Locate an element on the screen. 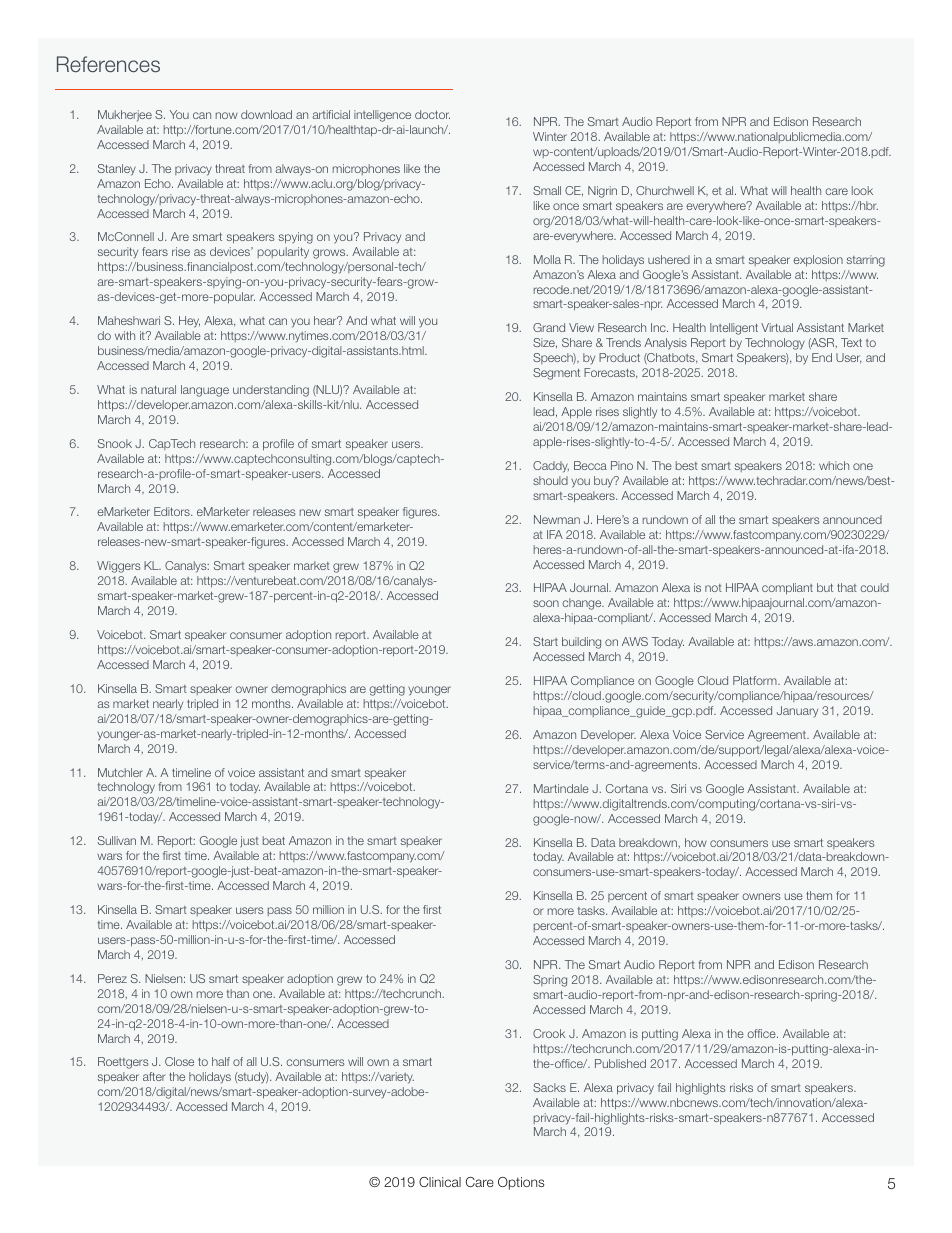 The width and height of the screenshot is (952, 1233). Martindale is located at coordinates (561, 788).
